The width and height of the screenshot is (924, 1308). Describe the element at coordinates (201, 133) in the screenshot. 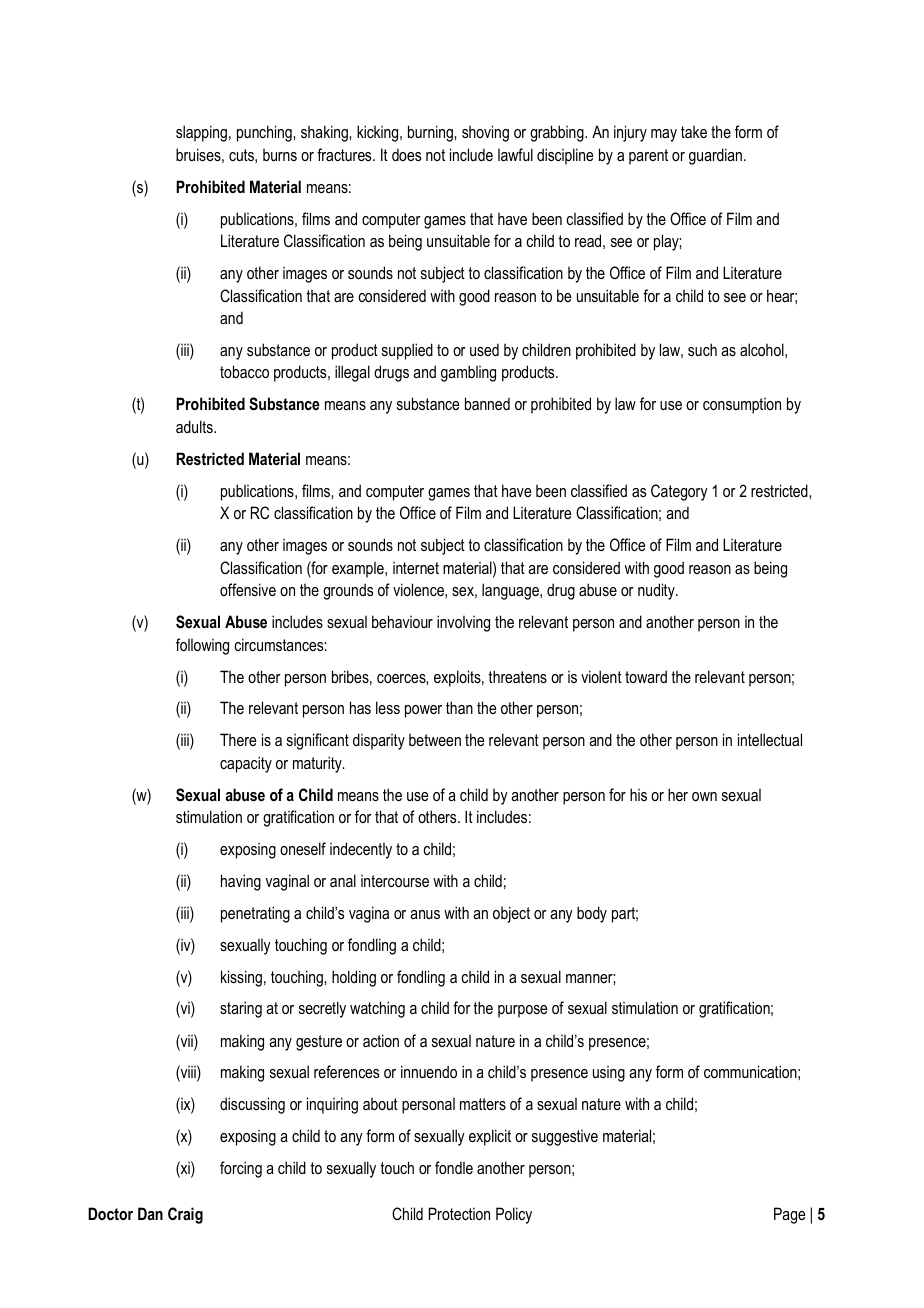

I see `slapping` at that location.
